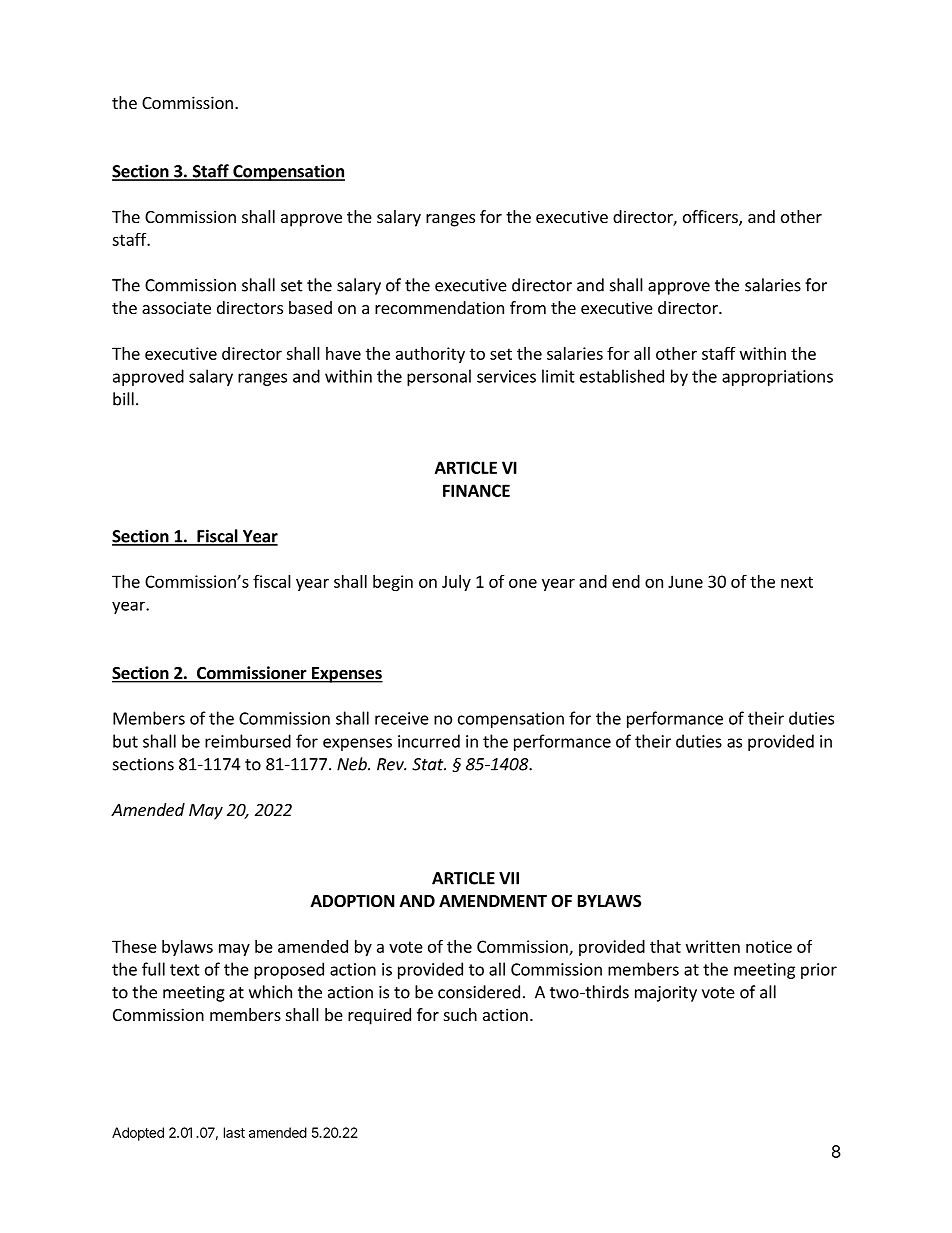  What do you see at coordinates (429, 764) in the document?
I see `Stat` at bounding box center [429, 764].
